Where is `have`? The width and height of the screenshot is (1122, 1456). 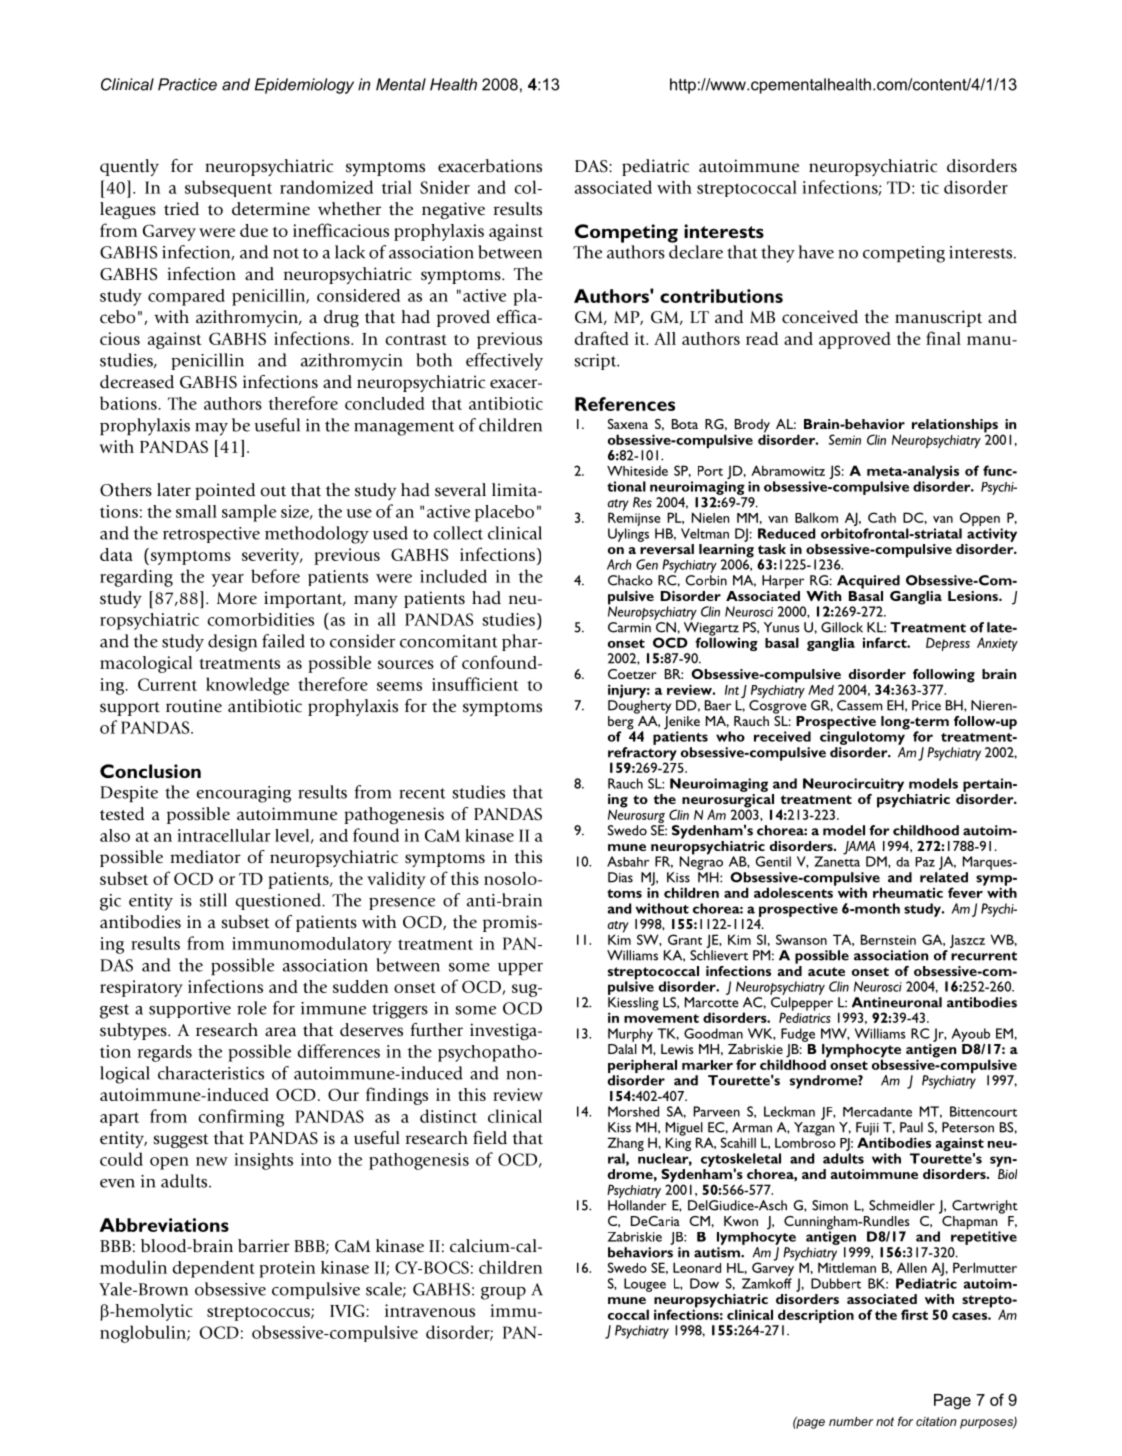
have is located at coordinates (816, 252).
